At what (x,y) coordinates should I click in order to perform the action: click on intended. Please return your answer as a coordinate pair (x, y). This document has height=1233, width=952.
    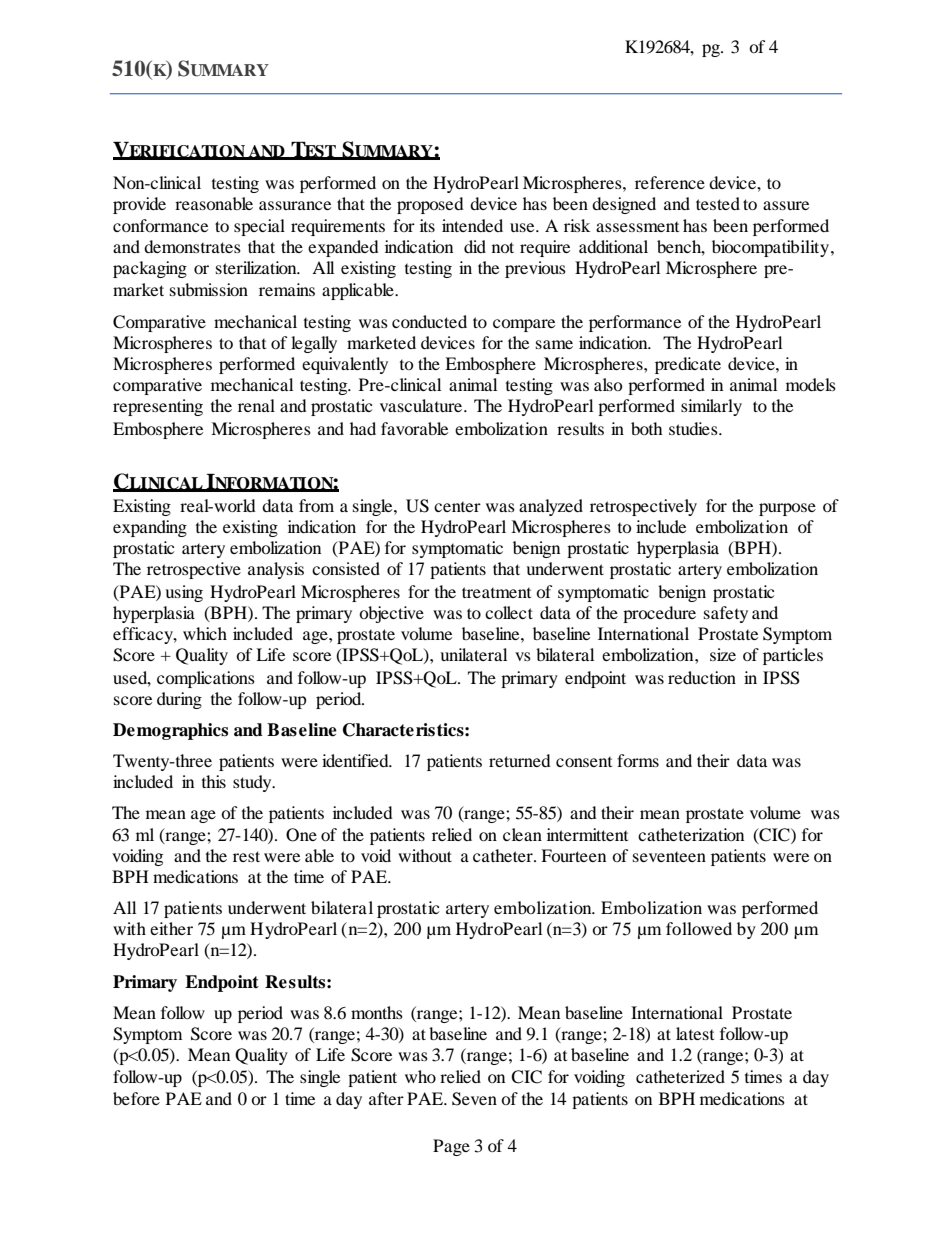
    Looking at the image, I should click on (472, 225).
